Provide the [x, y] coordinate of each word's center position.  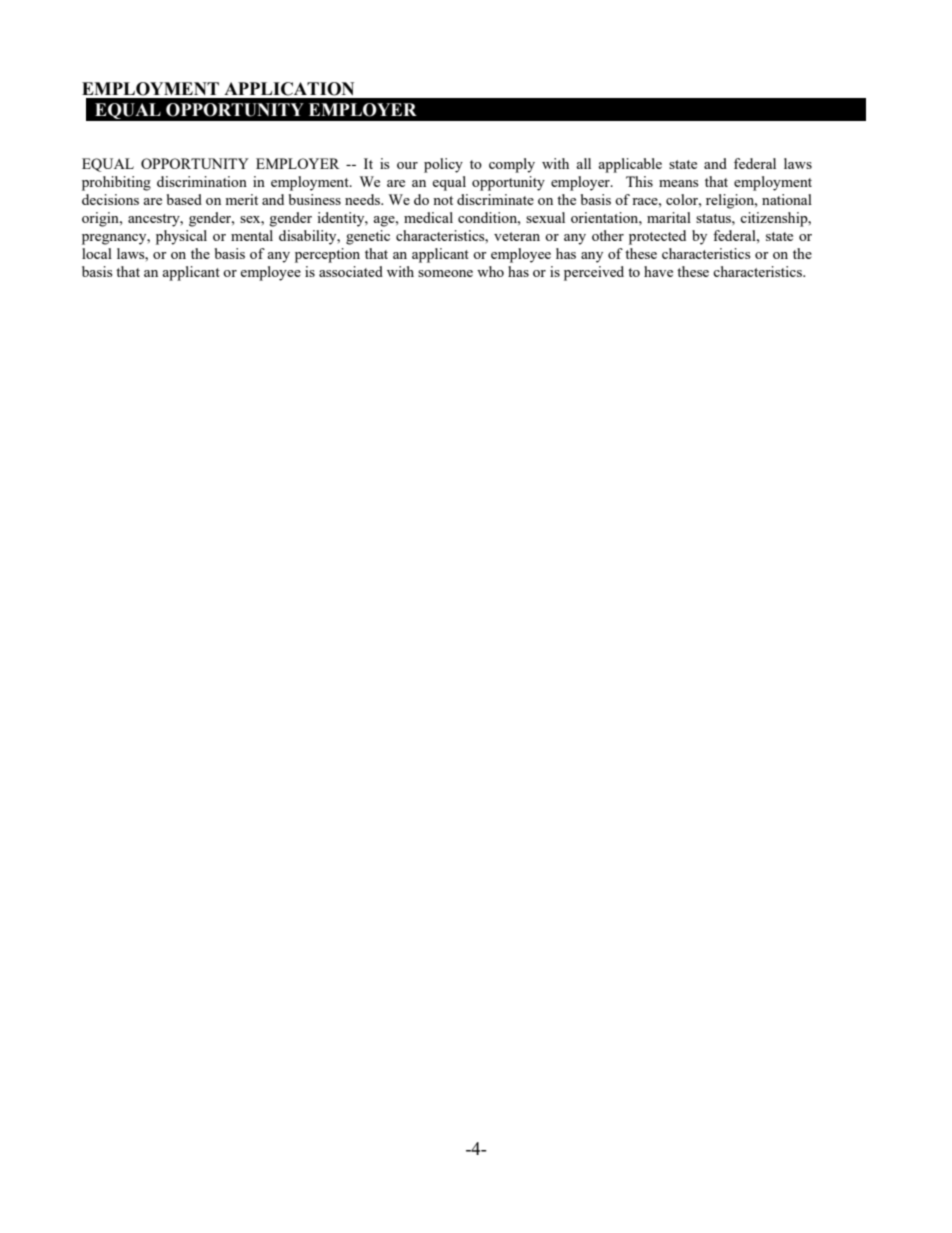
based [184, 199]
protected [657, 237]
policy [443, 165]
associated [351, 271]
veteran [517, 236]
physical [181, 237]
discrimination [202, 181]
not [443, 200]
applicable [630, 165]
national [787, 199]
